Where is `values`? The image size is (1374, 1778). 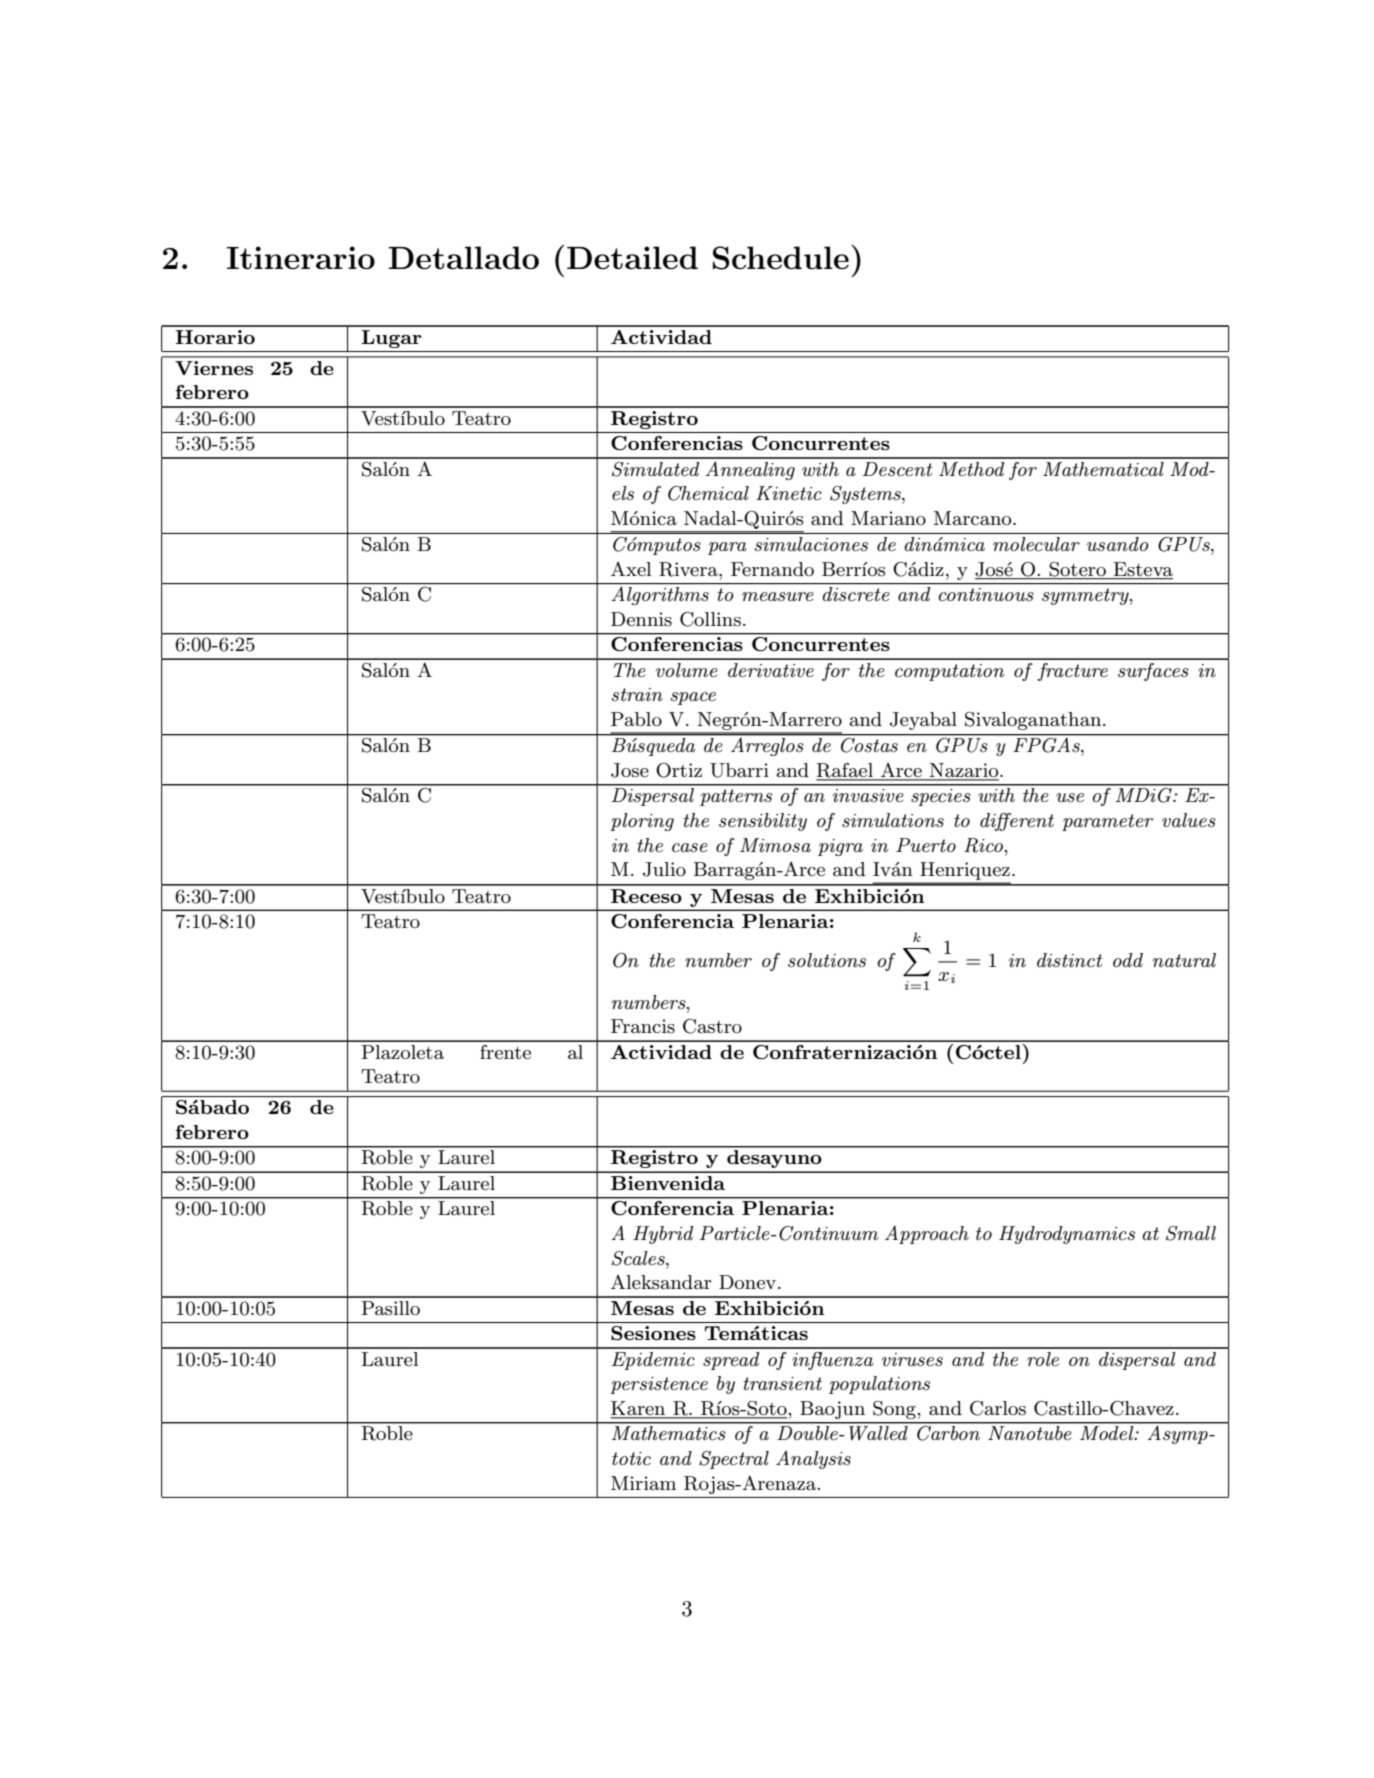
values is located at coordinates (1189, 820).
